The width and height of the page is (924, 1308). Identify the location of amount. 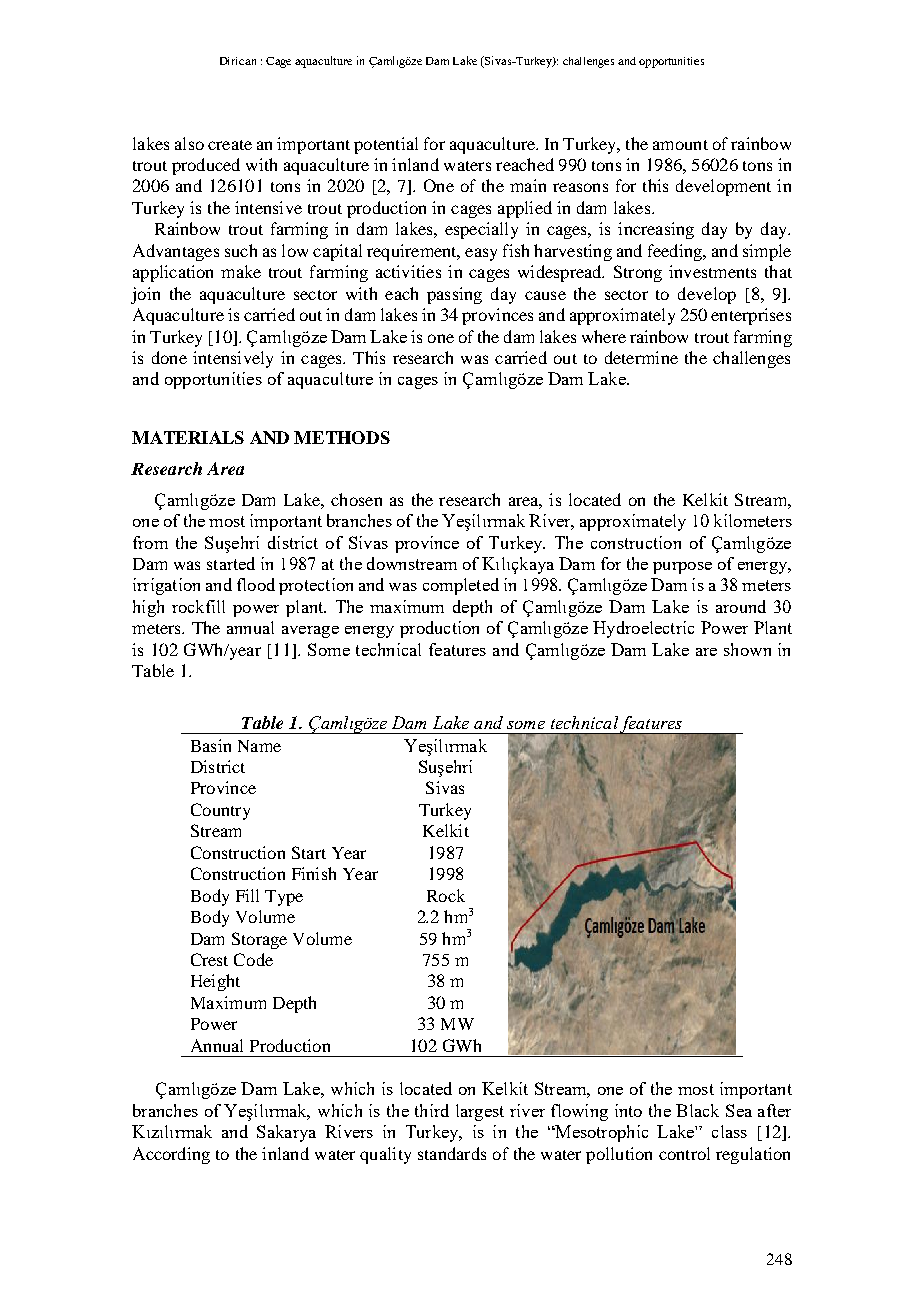
(680, 145).
